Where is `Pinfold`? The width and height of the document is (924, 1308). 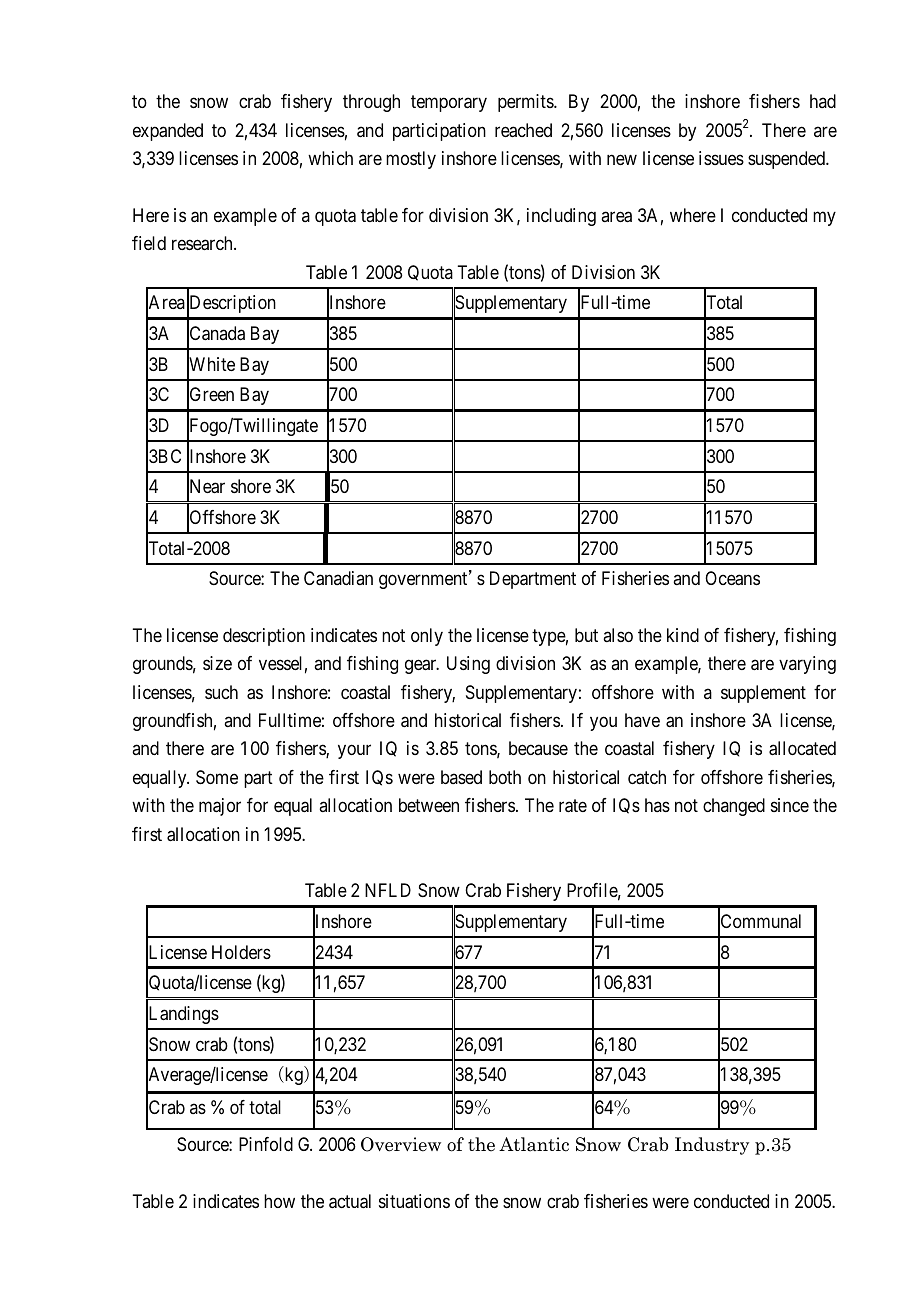 Pinfold is located at coordinates (266, 1144).
